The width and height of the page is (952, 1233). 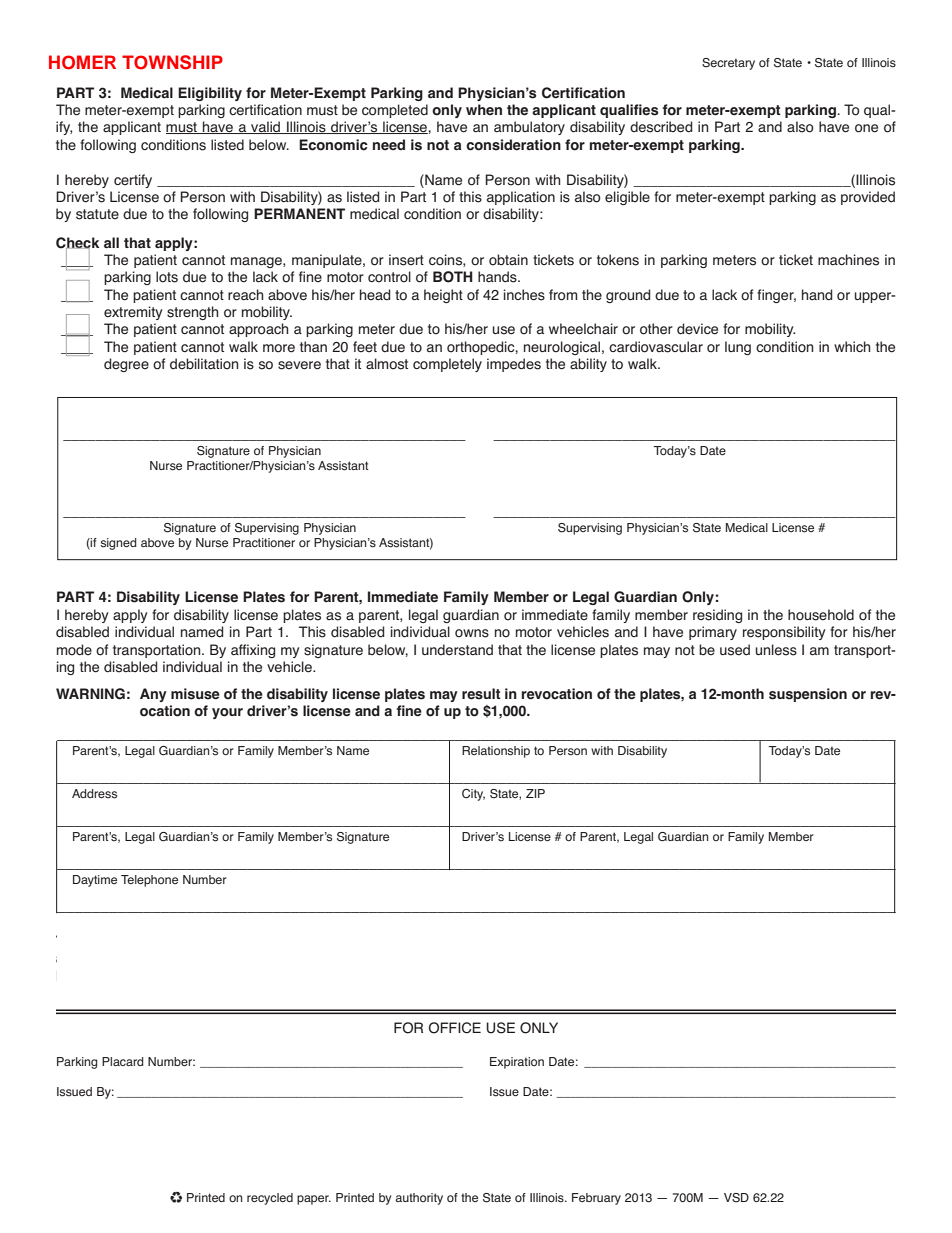 What do you see at coordinates (661, 127) in the page?
I see `described` at bounding box center [661, 127].
